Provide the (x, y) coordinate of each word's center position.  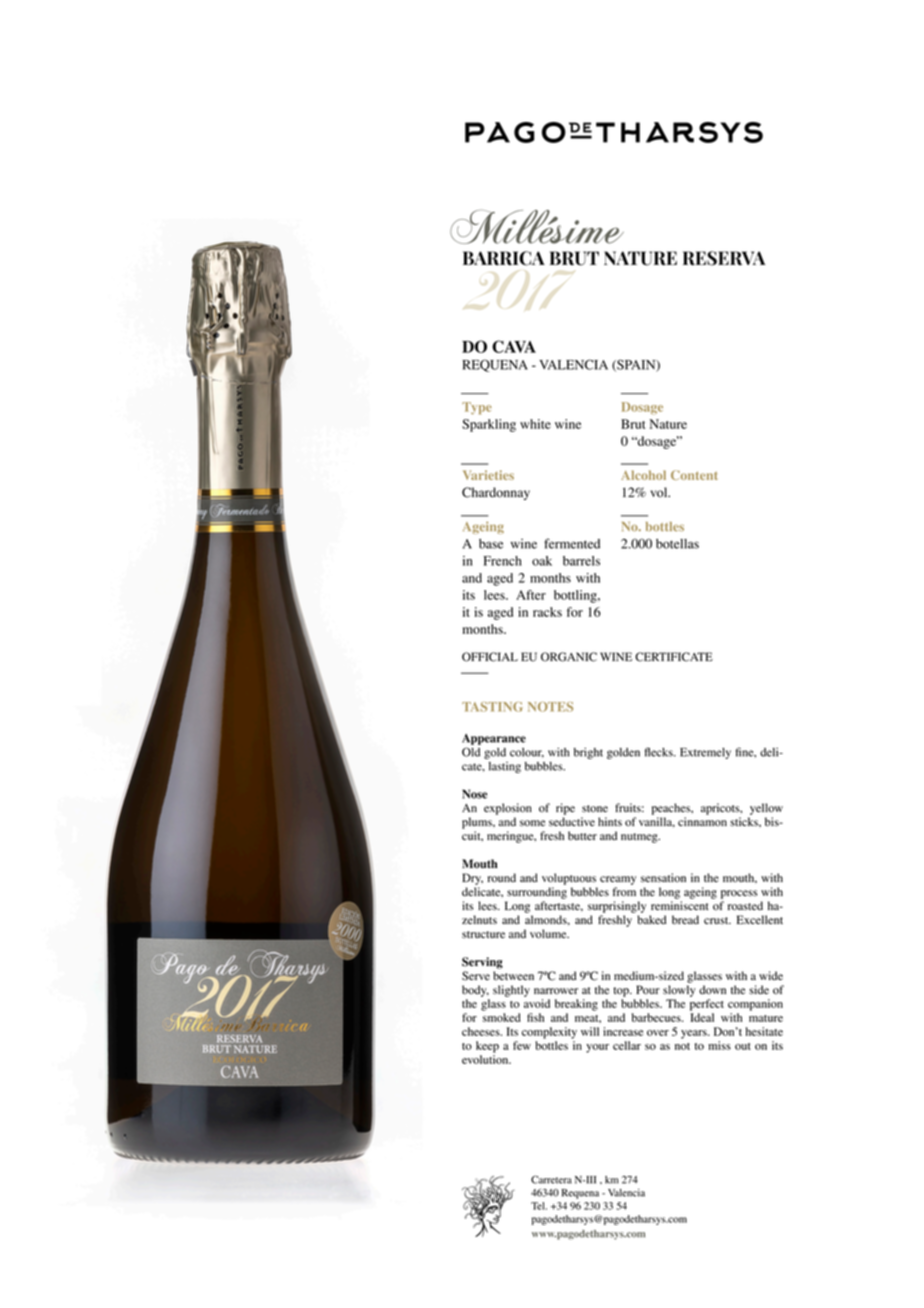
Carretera (551, 1179)
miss (719, 1045)
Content (694, 475)
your (597, 1048)
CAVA (514, 346)
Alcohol (643, 475)
